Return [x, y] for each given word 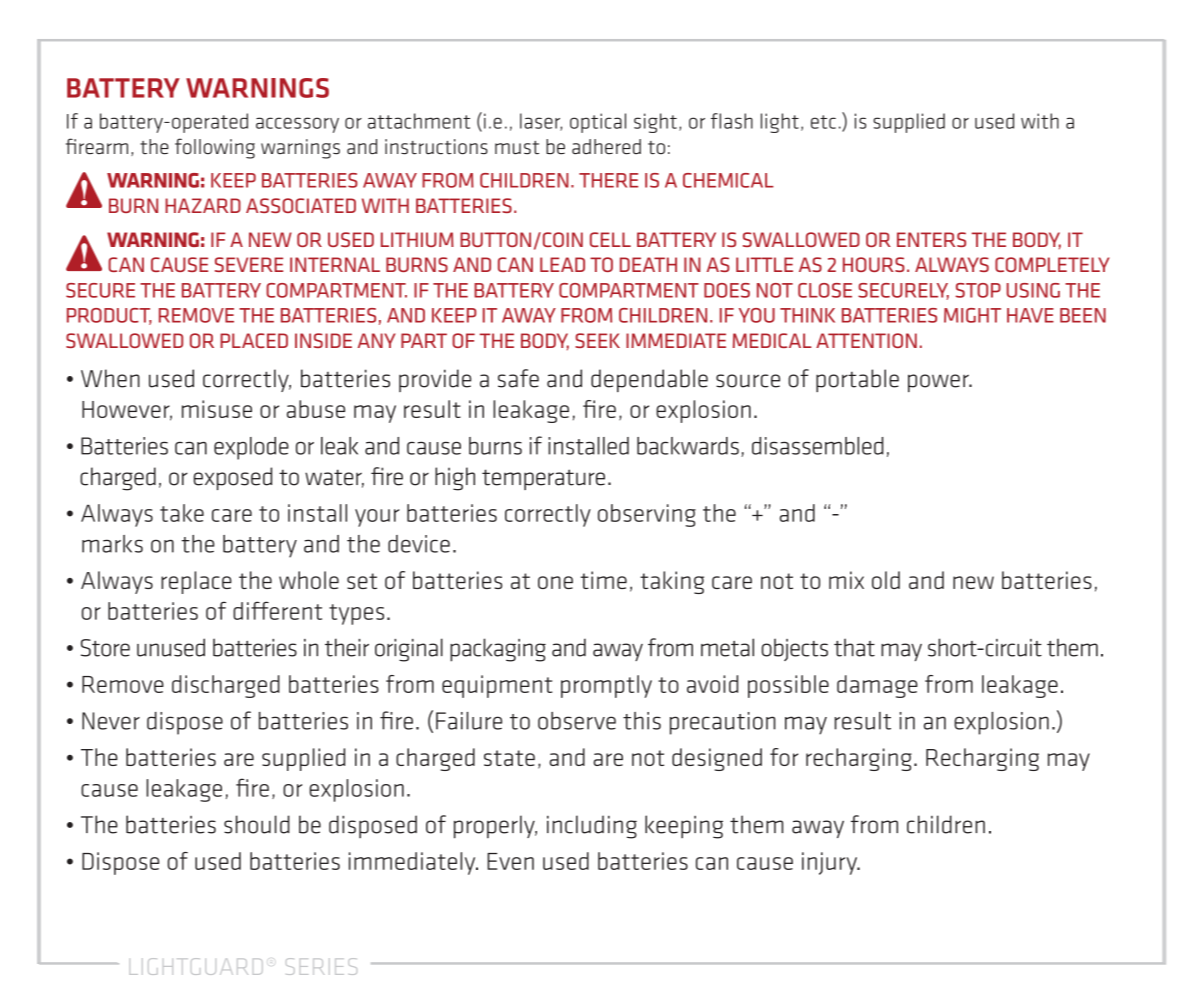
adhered [606, 147]
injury [831, 863]
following [215, 148]
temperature [543, 479]
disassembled [818, 446]
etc [823, 122]
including [592, 827]
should [257, 824]
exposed [233, 478]
